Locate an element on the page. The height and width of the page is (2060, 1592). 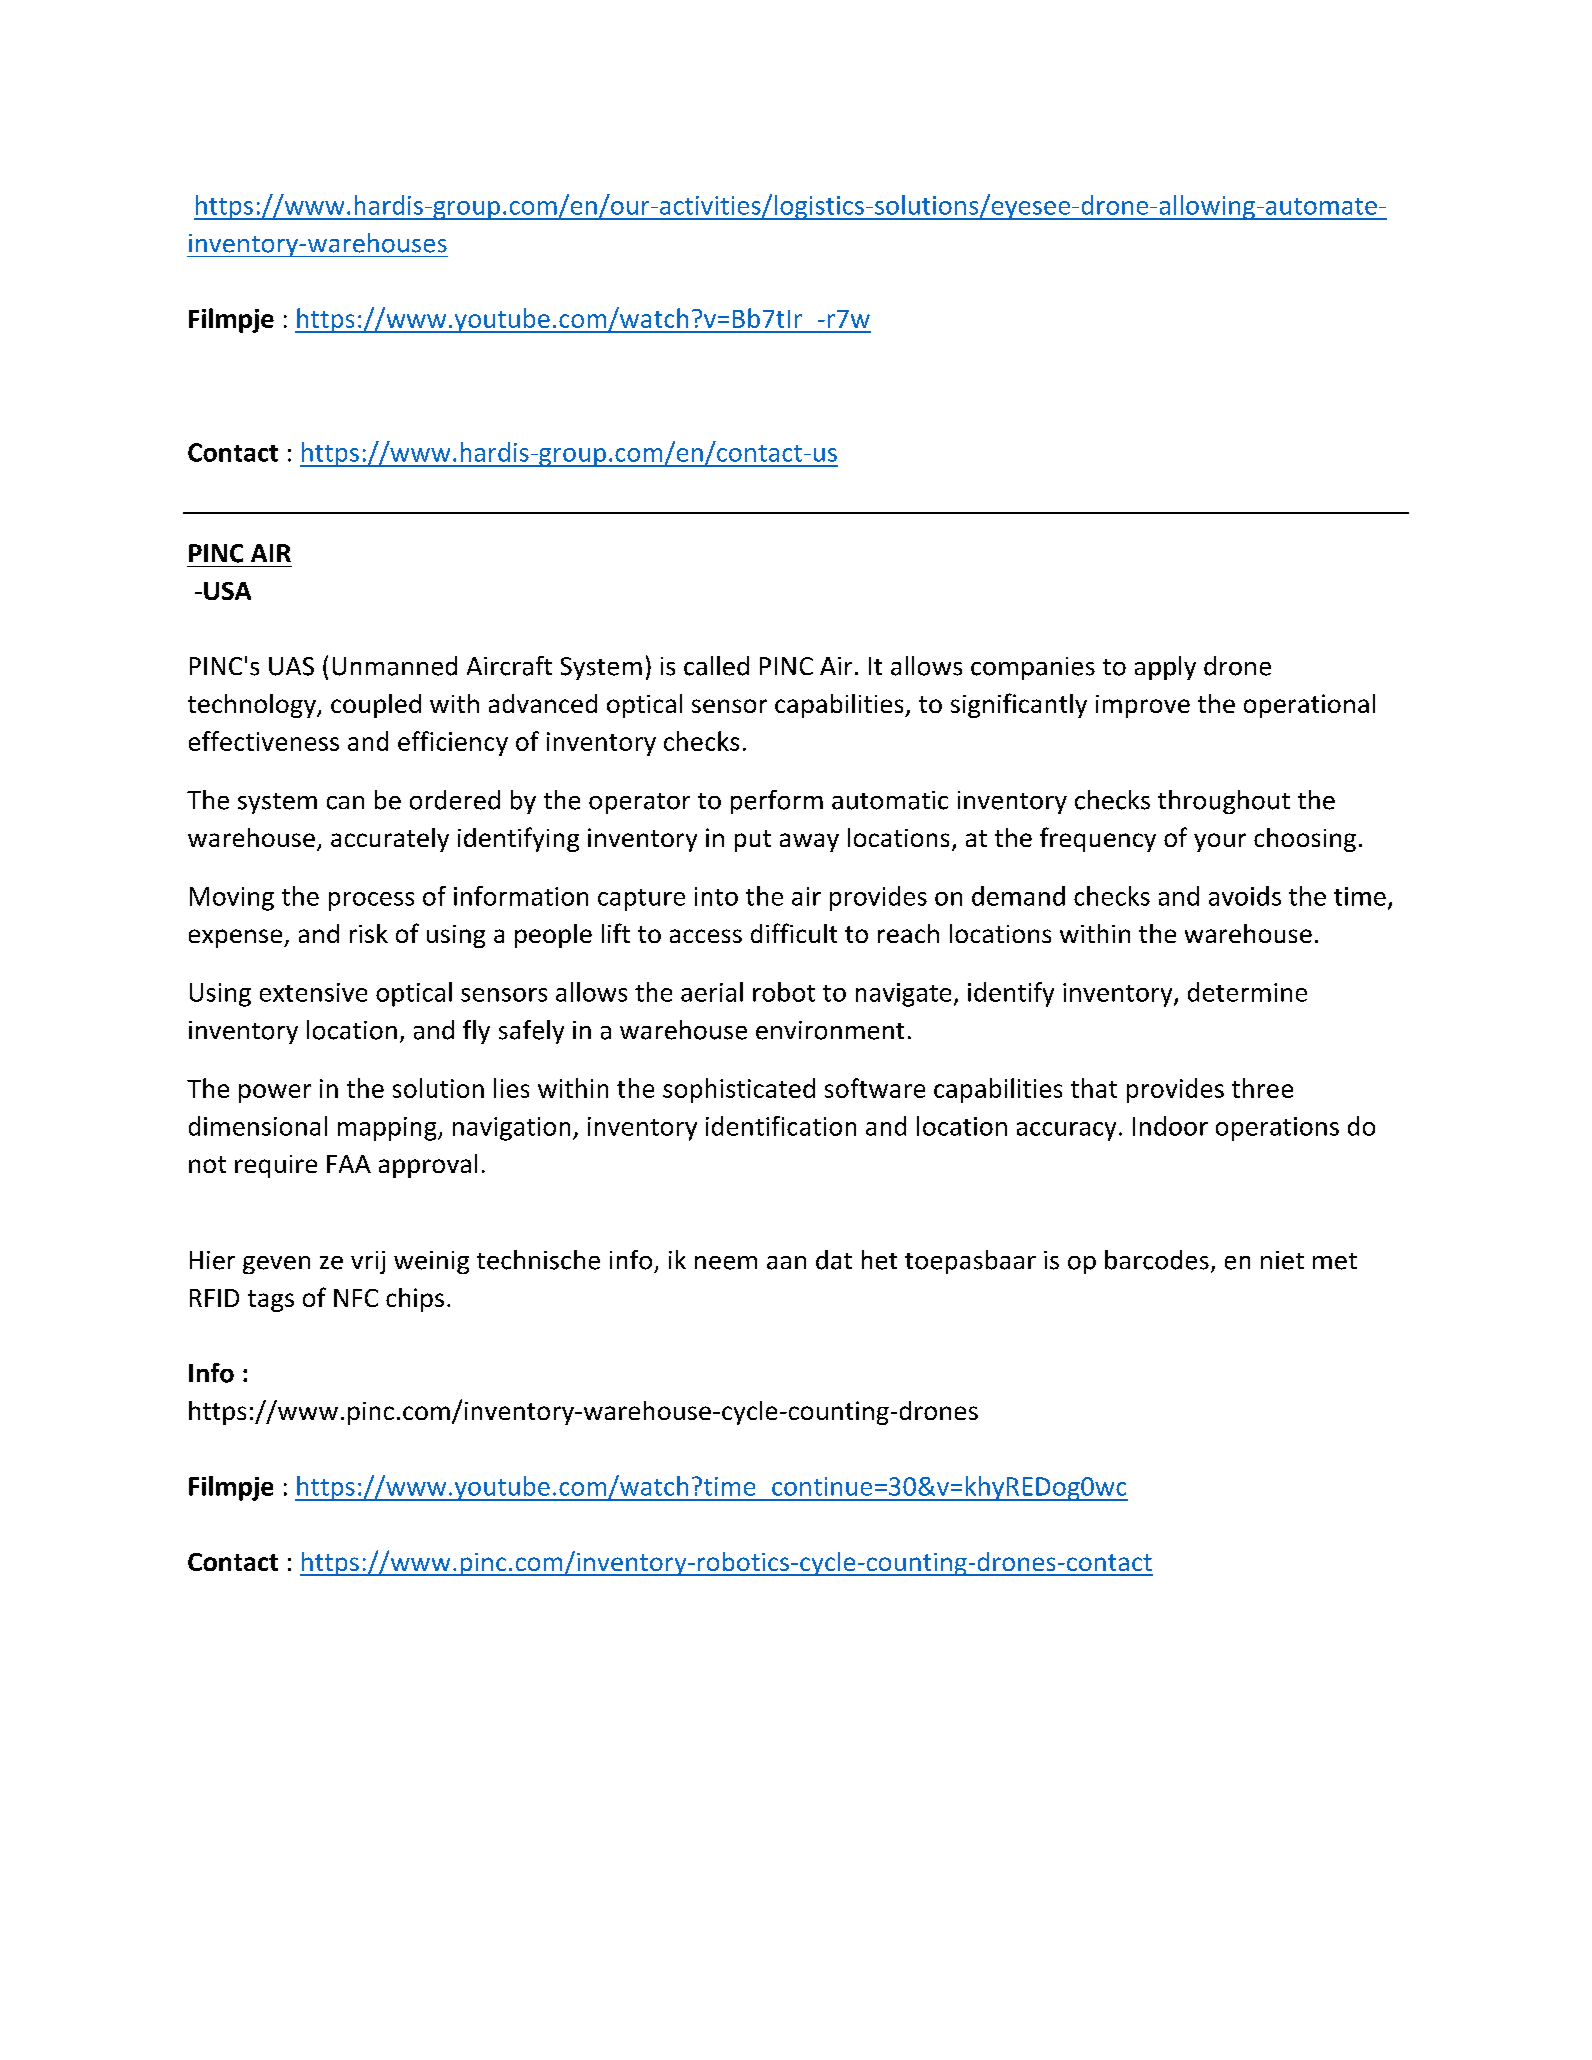
called is located at coordinates (716, 666).
